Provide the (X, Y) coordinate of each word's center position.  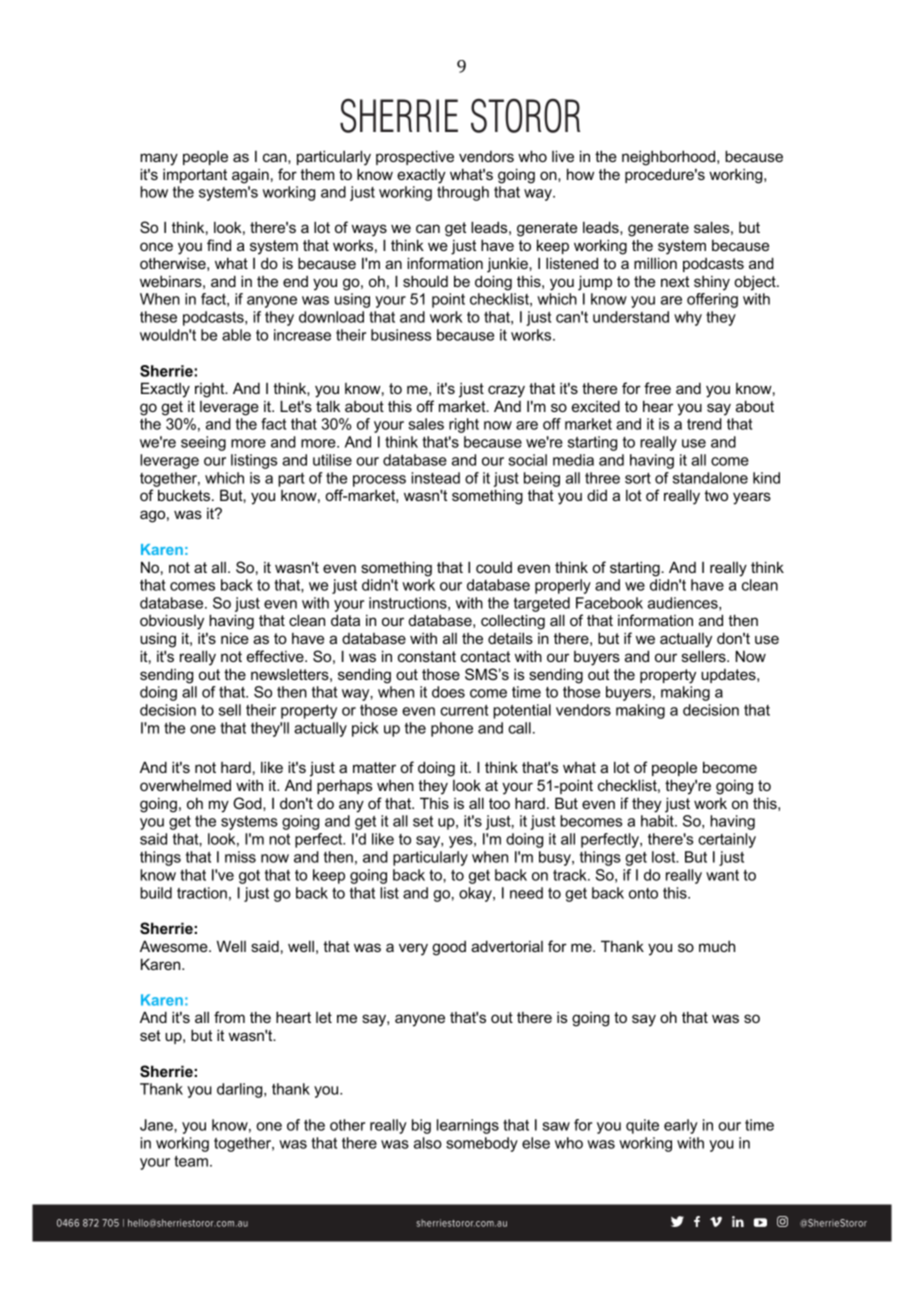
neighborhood (670, 158)
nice (235, 638)
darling (241, 1090)
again (250, 176)
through (463, 193)
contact (485, 656)
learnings (468, 1126)
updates (729, 676)
